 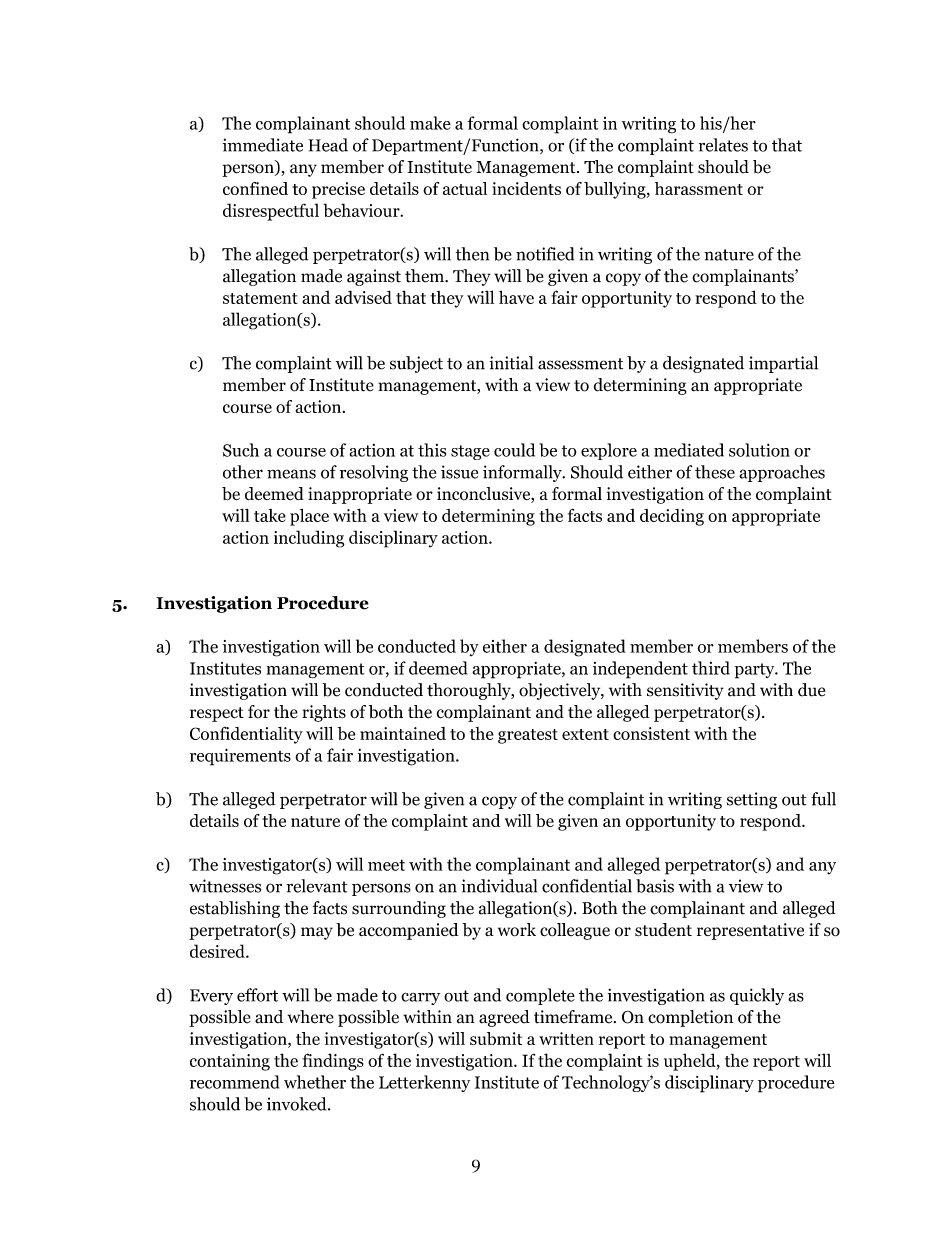 What do you see at coordinates (528, 736) in the screenshot?
I see `greatest` at bounding box center [528, 736].
